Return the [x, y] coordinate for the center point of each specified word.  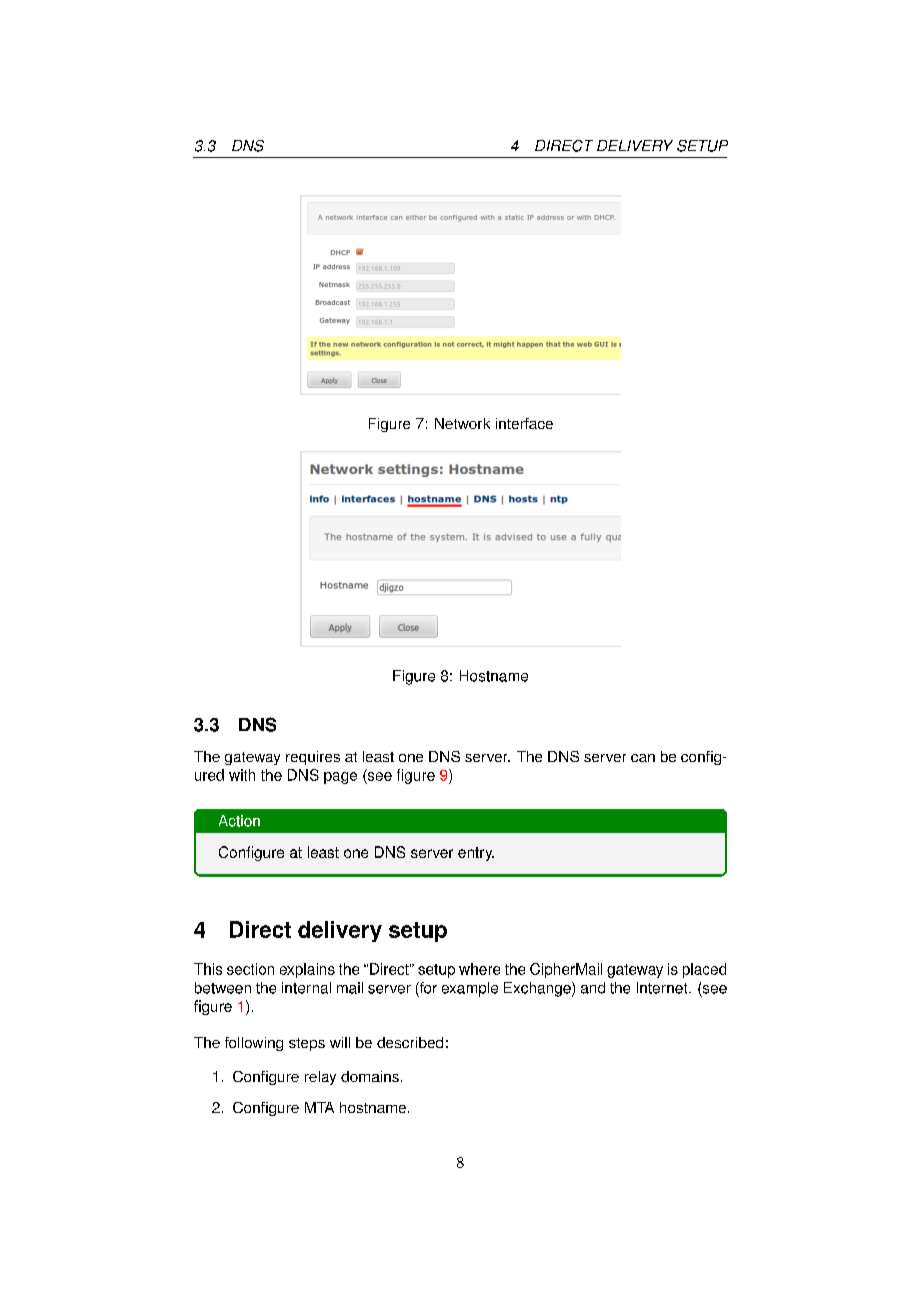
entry [476, 854]
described [410, 1042]
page [340, 778]
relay [320, 1078]
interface [524, 423]
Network [462, 423]
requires [313, 758]
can [643, 758]
